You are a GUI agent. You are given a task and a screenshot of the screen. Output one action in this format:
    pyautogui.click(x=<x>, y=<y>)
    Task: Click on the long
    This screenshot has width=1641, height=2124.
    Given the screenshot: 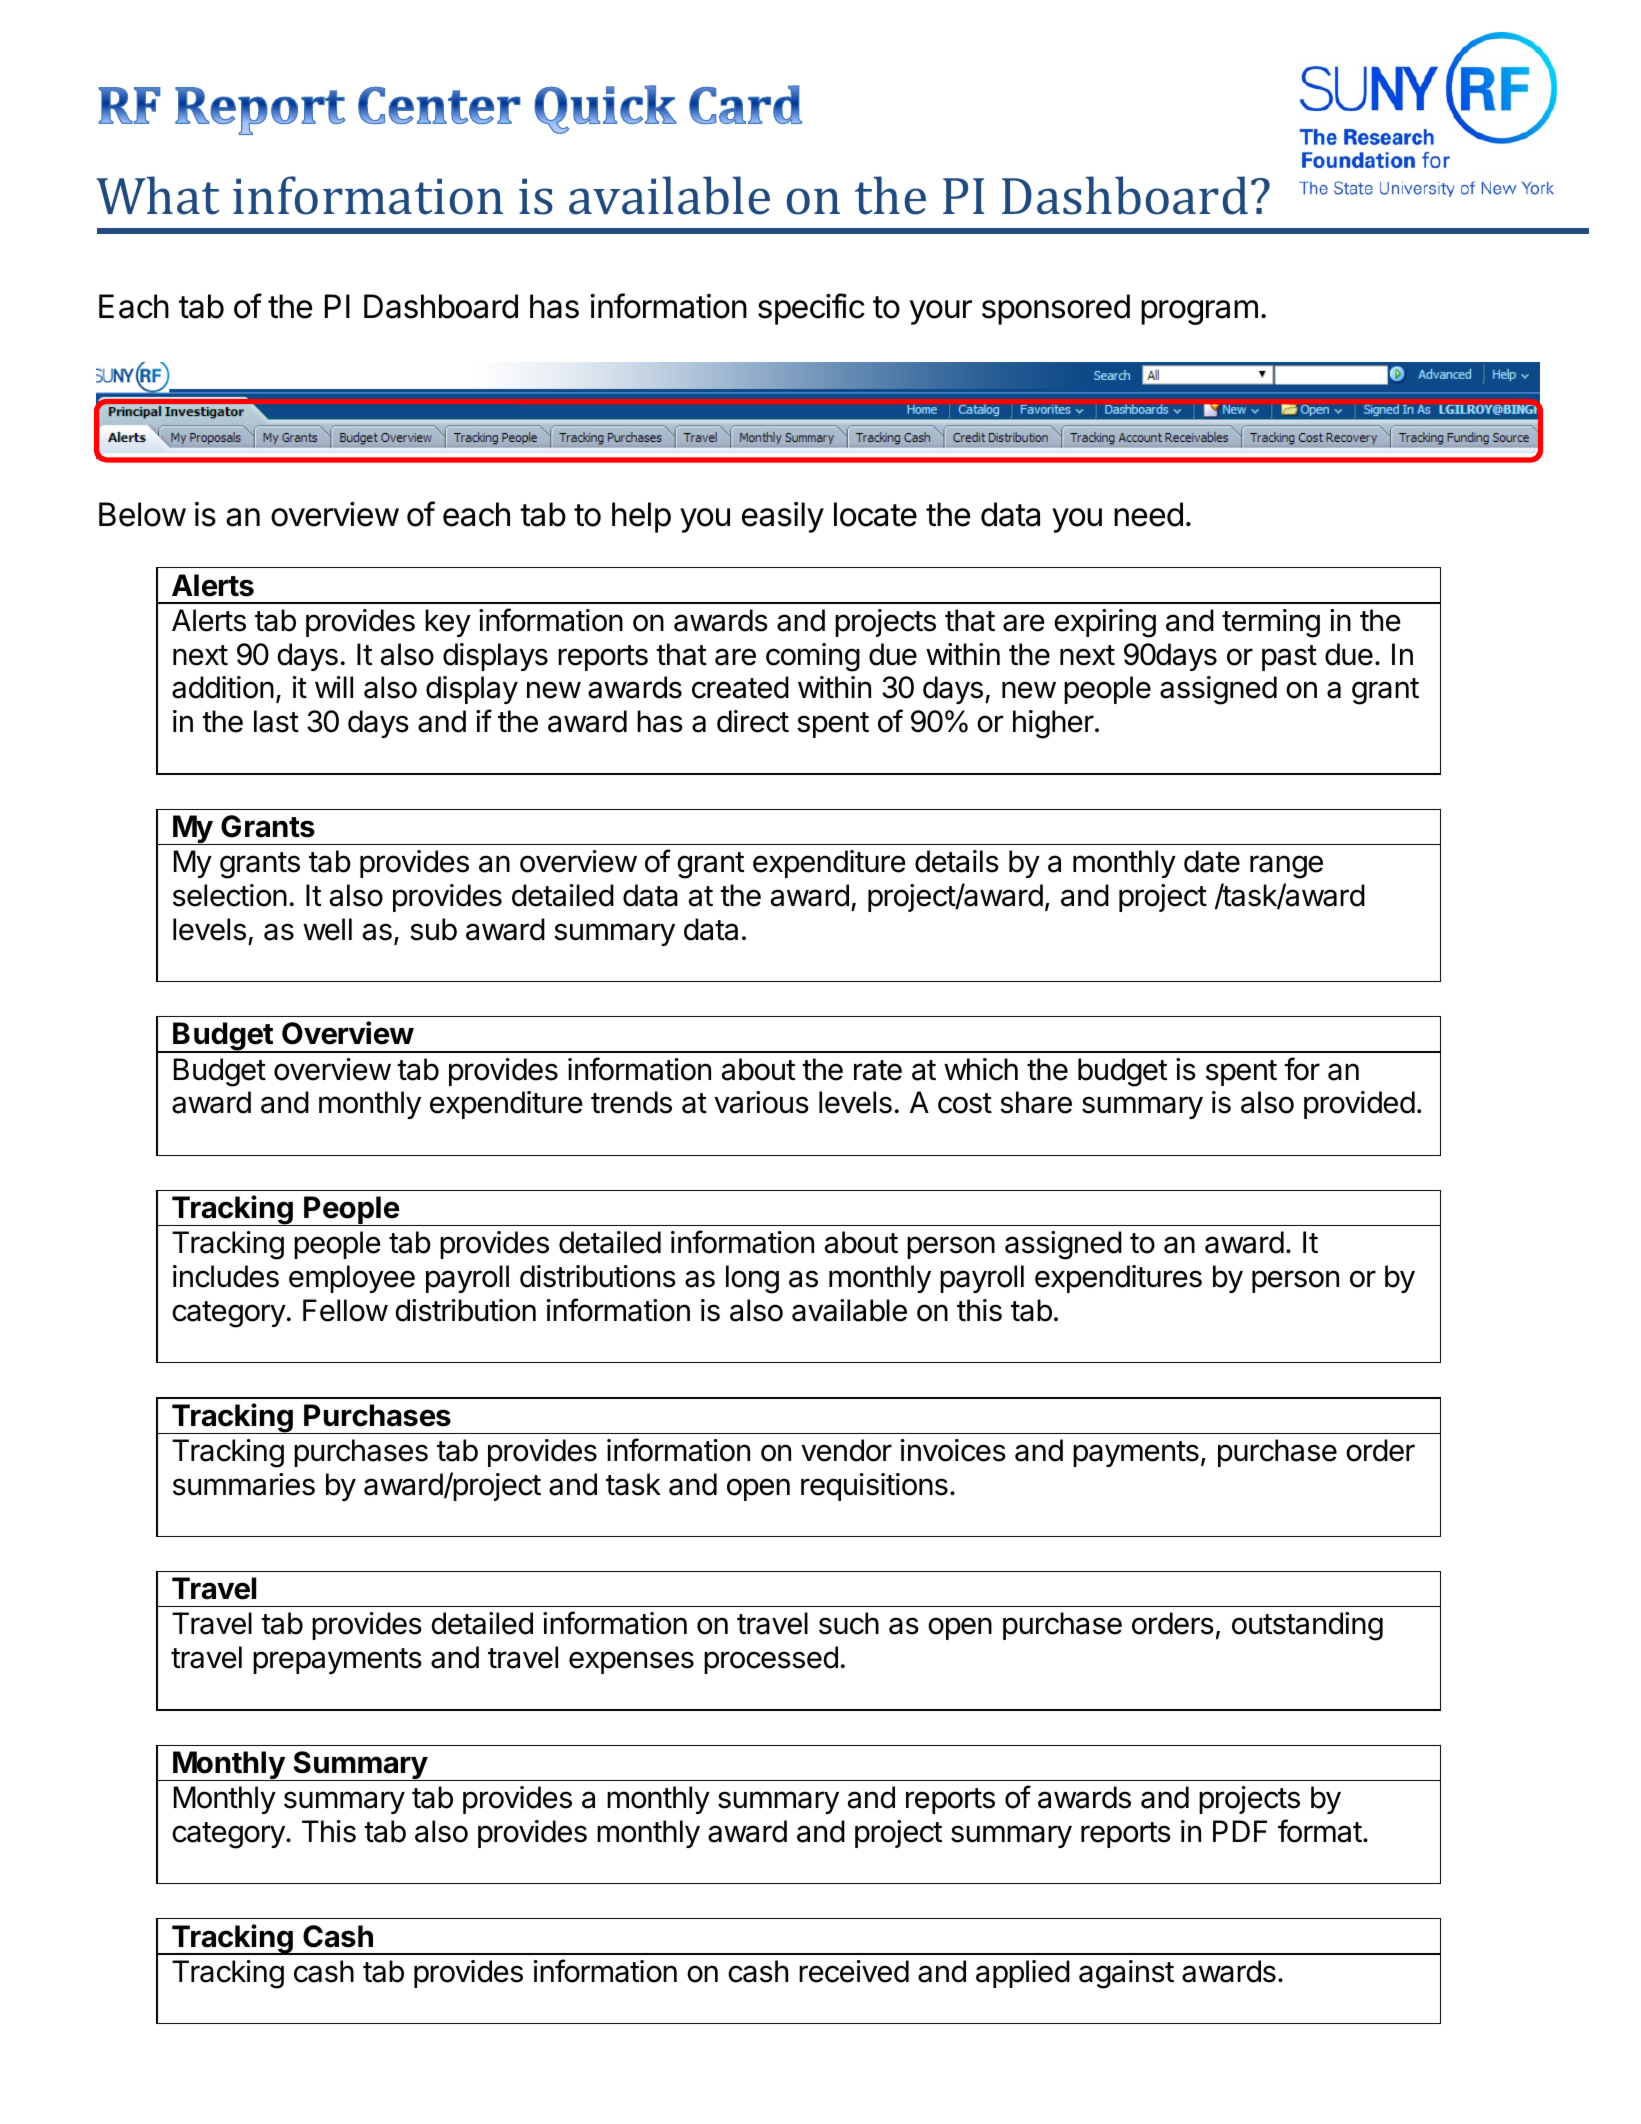 What is the action you would take?
    pyautogui.click(x=752, y=1279)
